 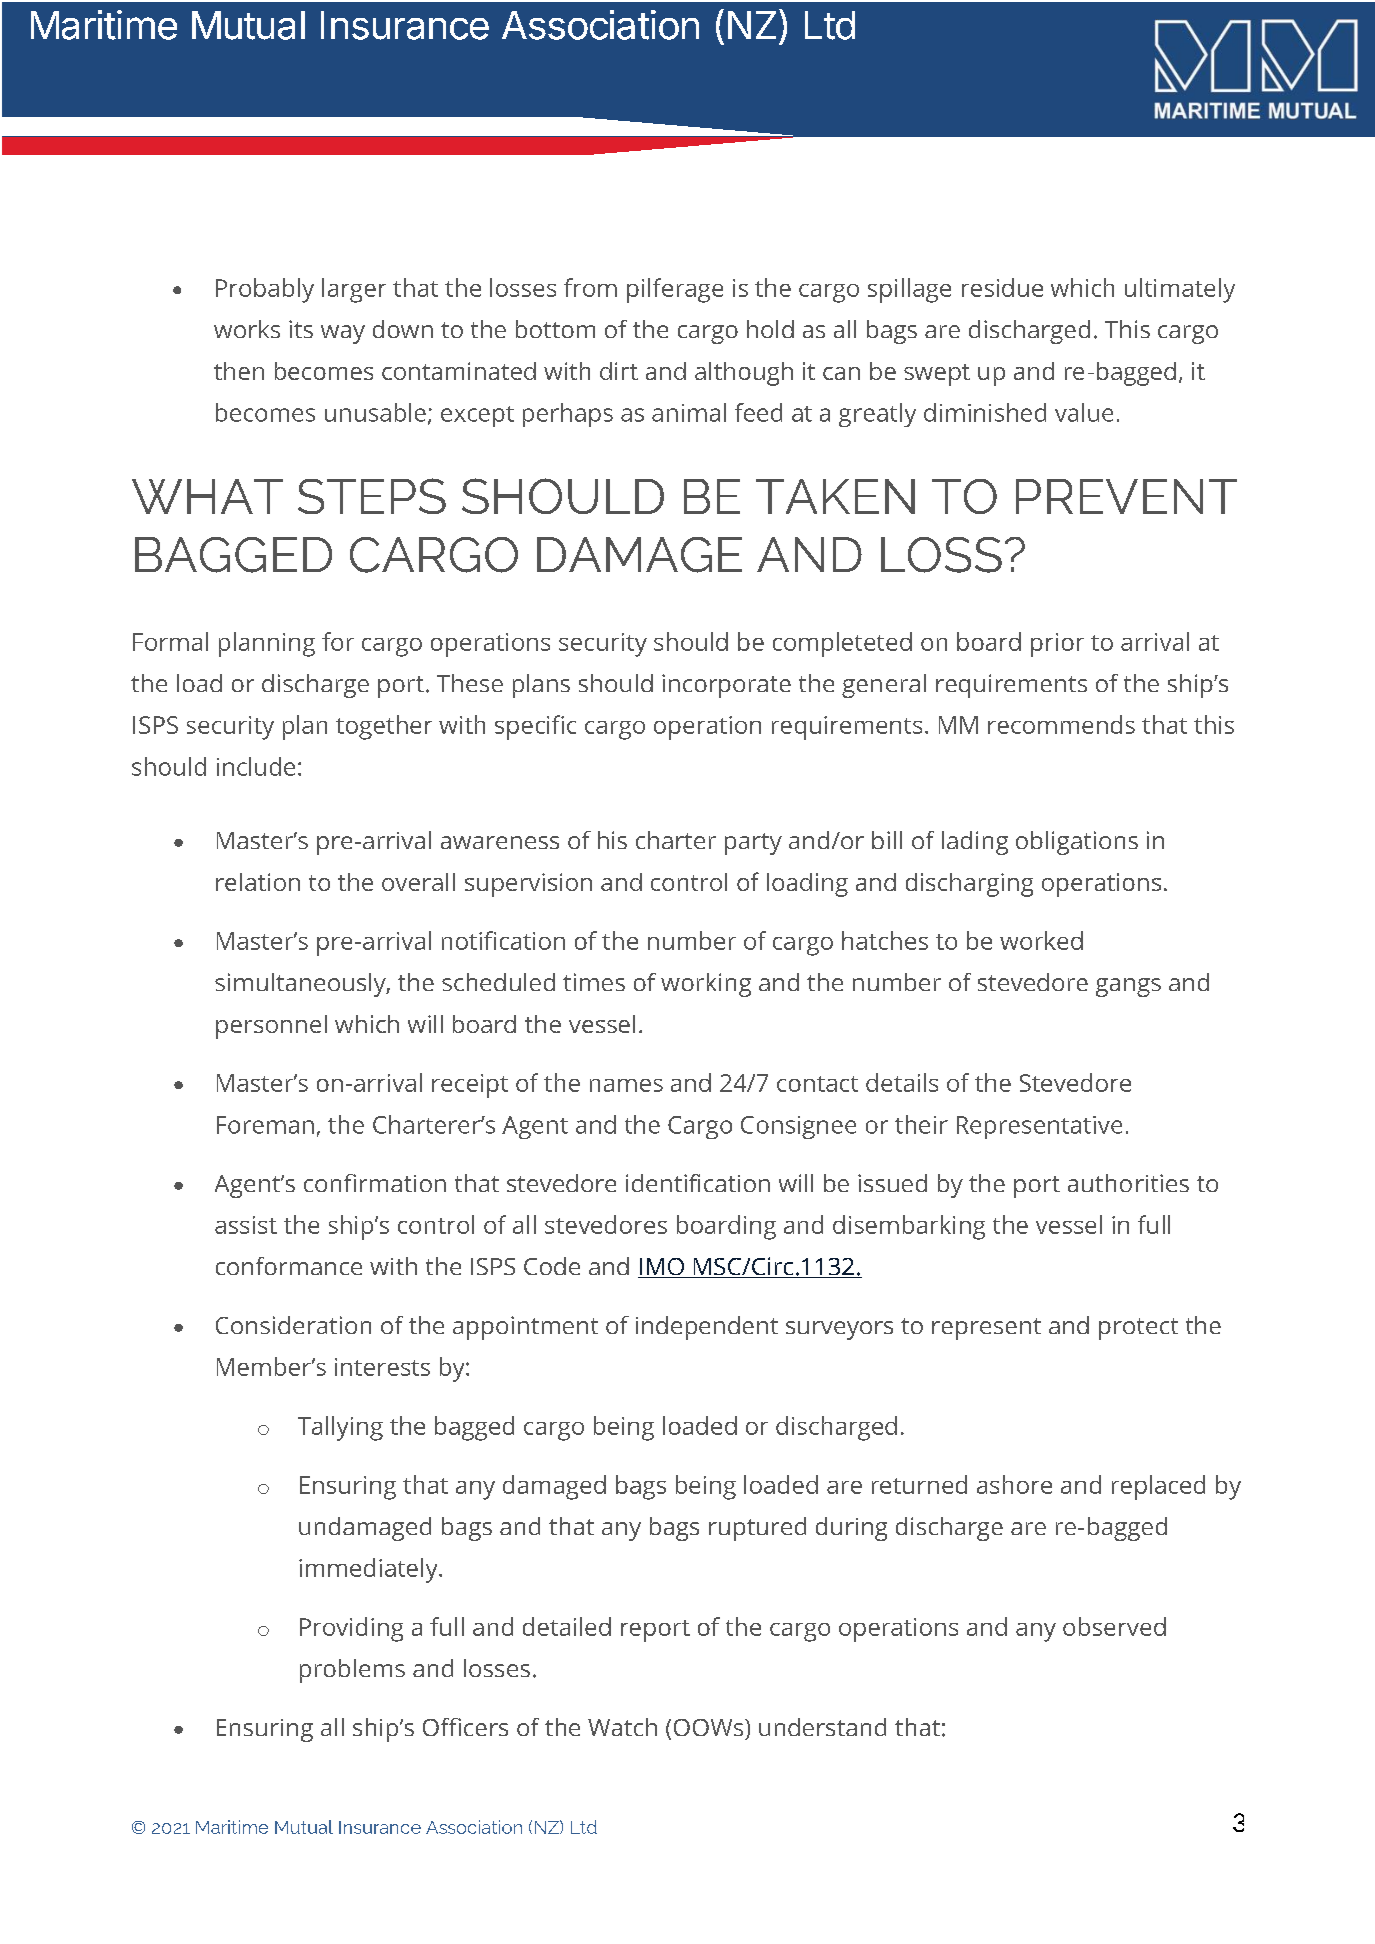 I want to click on residue, so click(x=1002, y=287).
